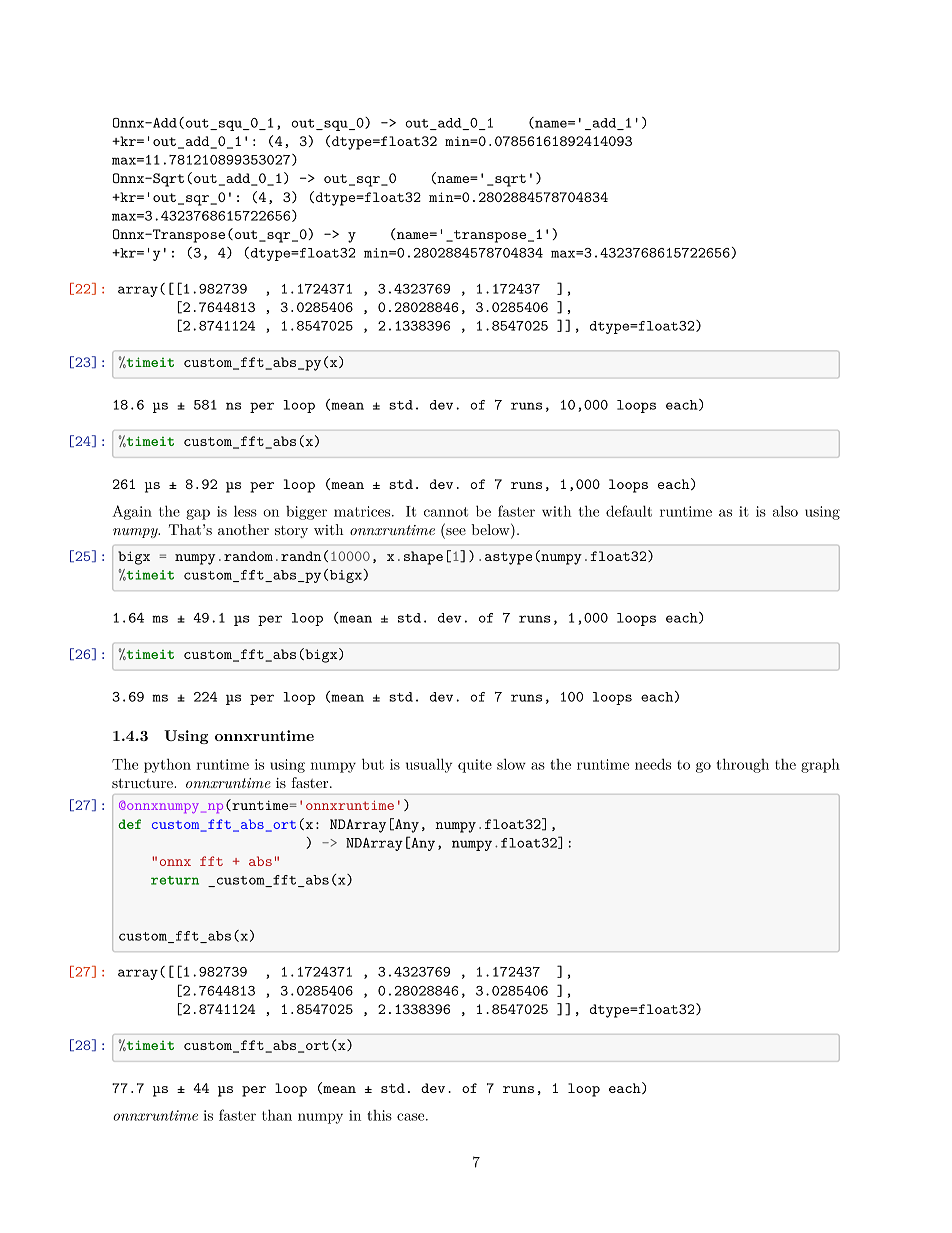 The image size is (952, 1233). I want to click on return, so click(175, 880).
